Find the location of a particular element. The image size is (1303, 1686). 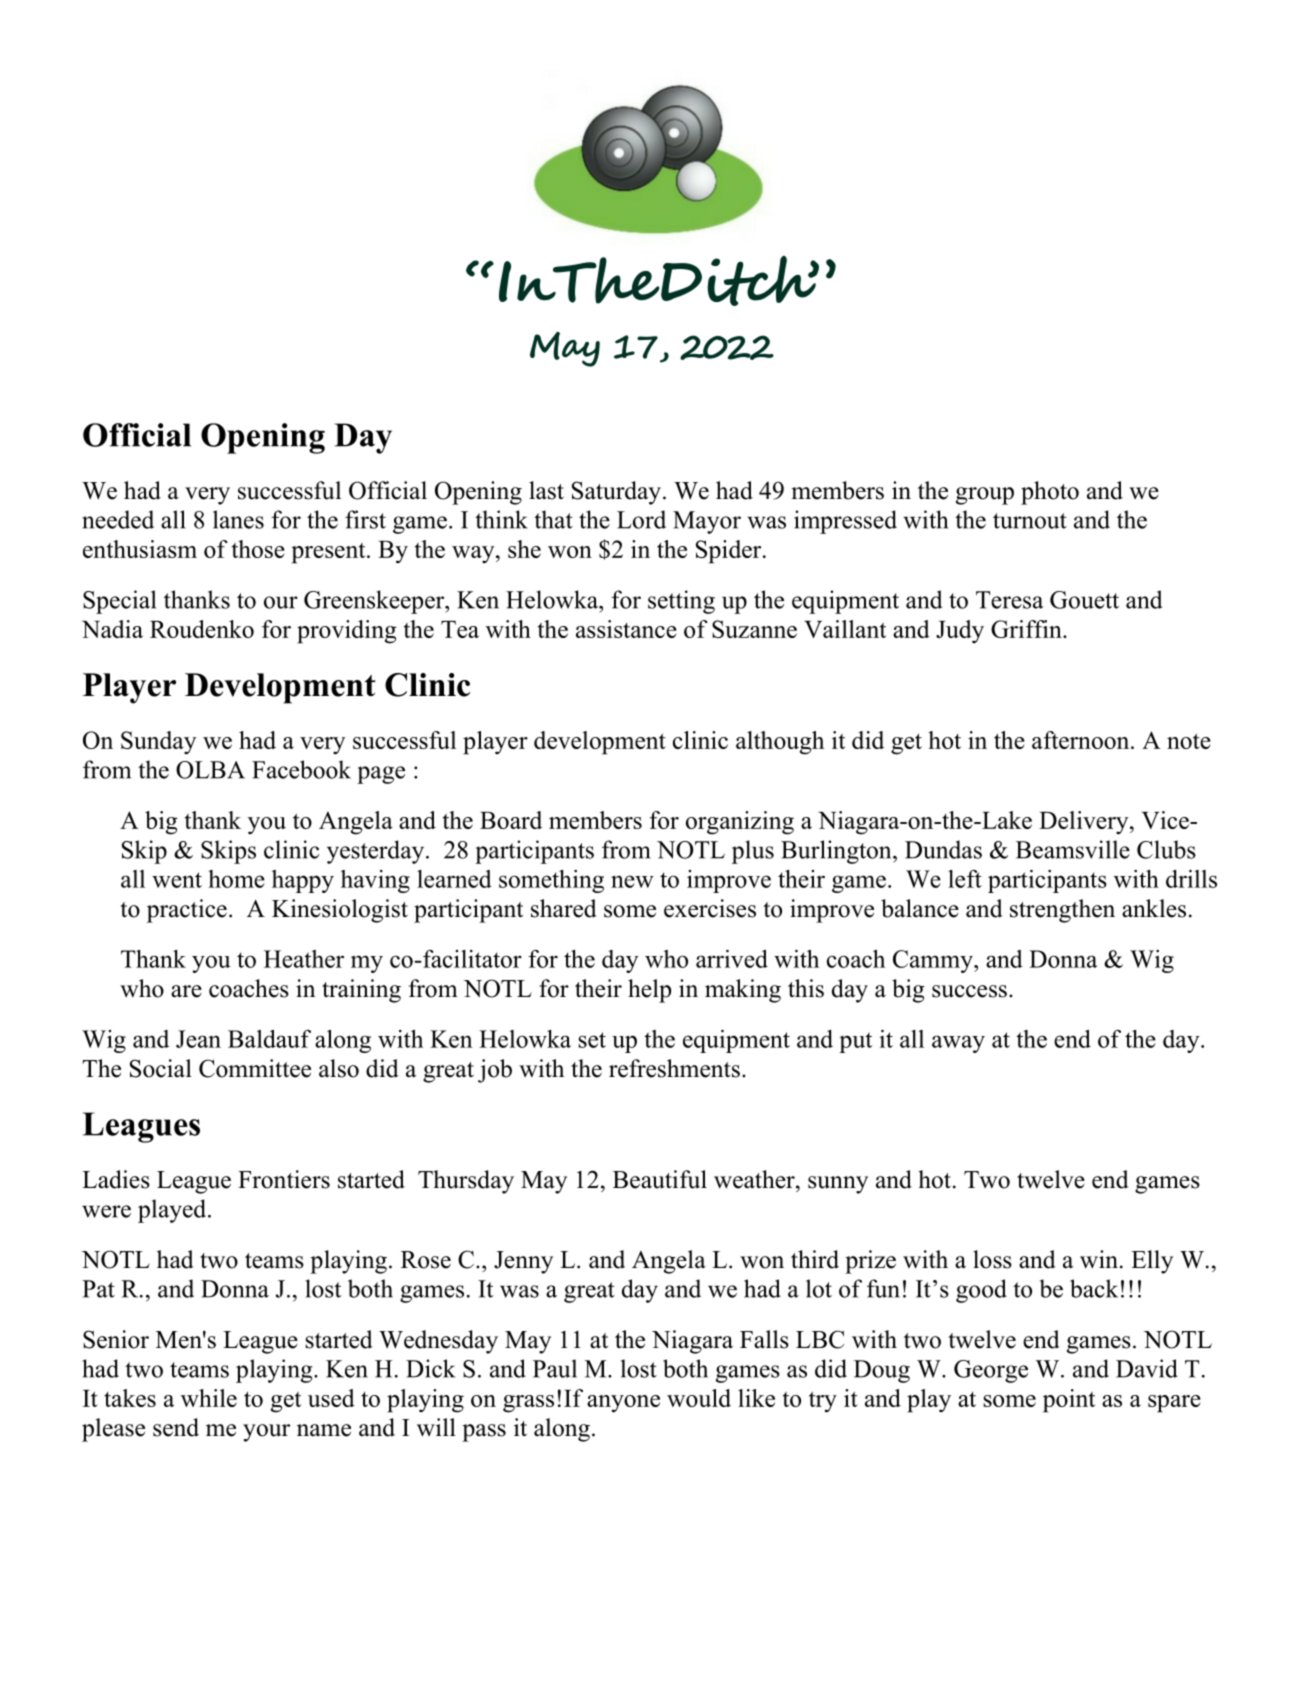

Frontiers is located at coordinates (284, 1179).
